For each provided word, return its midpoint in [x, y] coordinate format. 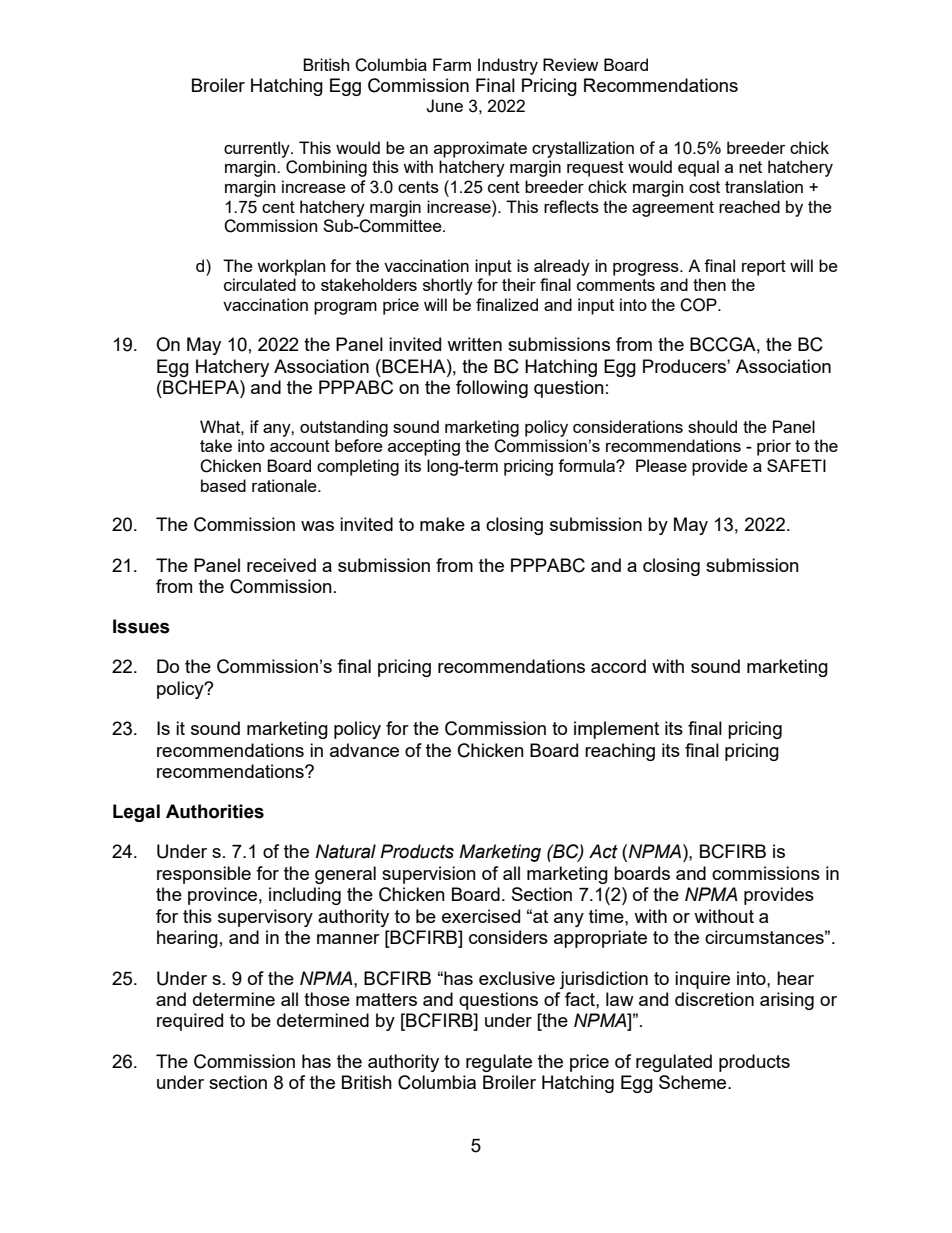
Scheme [694, 1082]
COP [699, 305]
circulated [260, 284]
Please [661, 465]
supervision [429, 875]
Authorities [215, 811]
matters [386, 999]
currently [258, 149]
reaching [620, 752]
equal [698, 168]
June [444, 106]
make [442, 524]
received [281, 565]
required [190, 1022]
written [474, 344]
